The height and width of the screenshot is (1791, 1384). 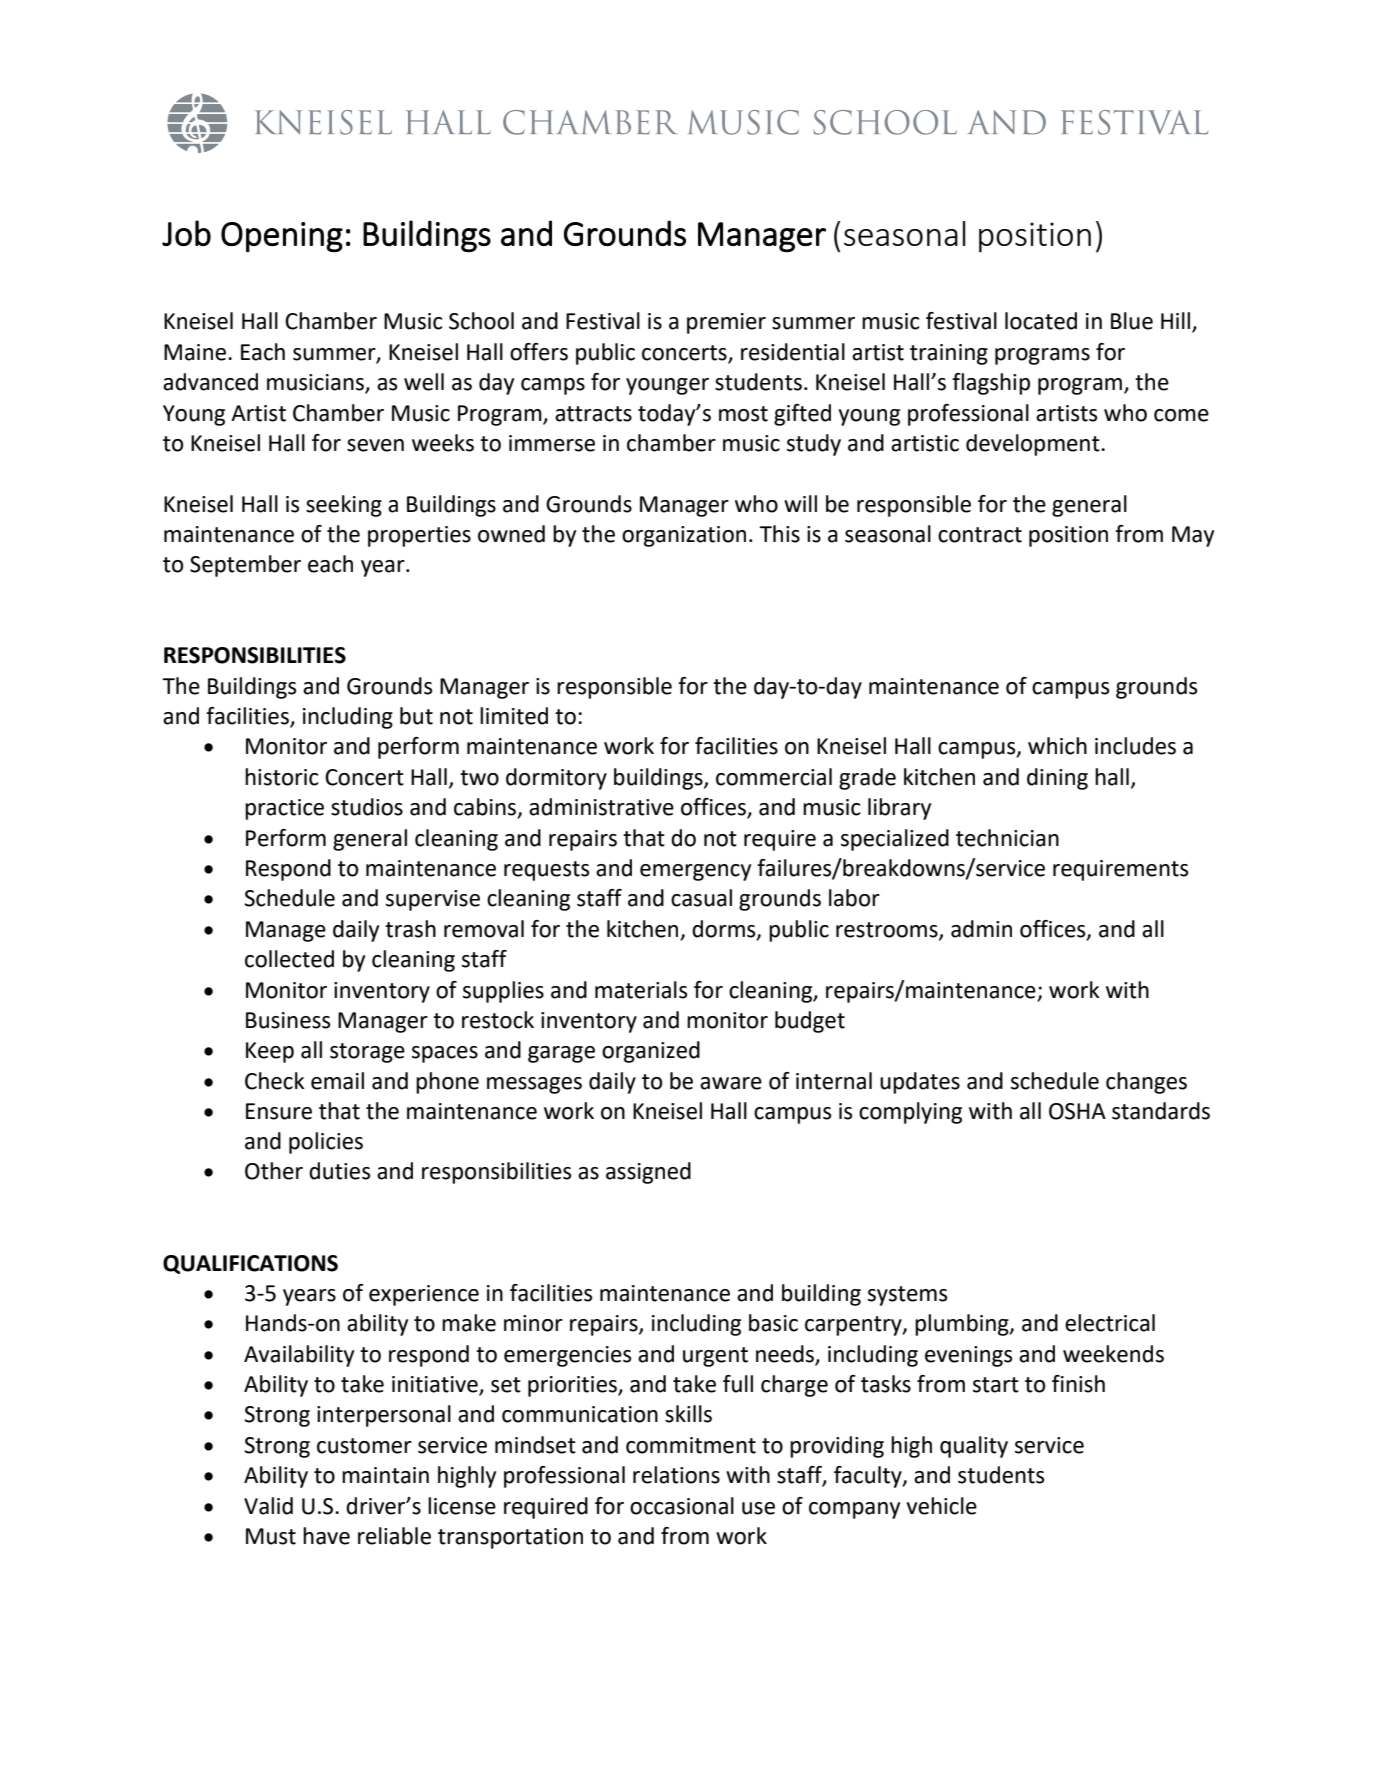 What do you see at coordinates (1007, 838) in the screenshot?
I see `technician` at bounding box center [1007, 838].
